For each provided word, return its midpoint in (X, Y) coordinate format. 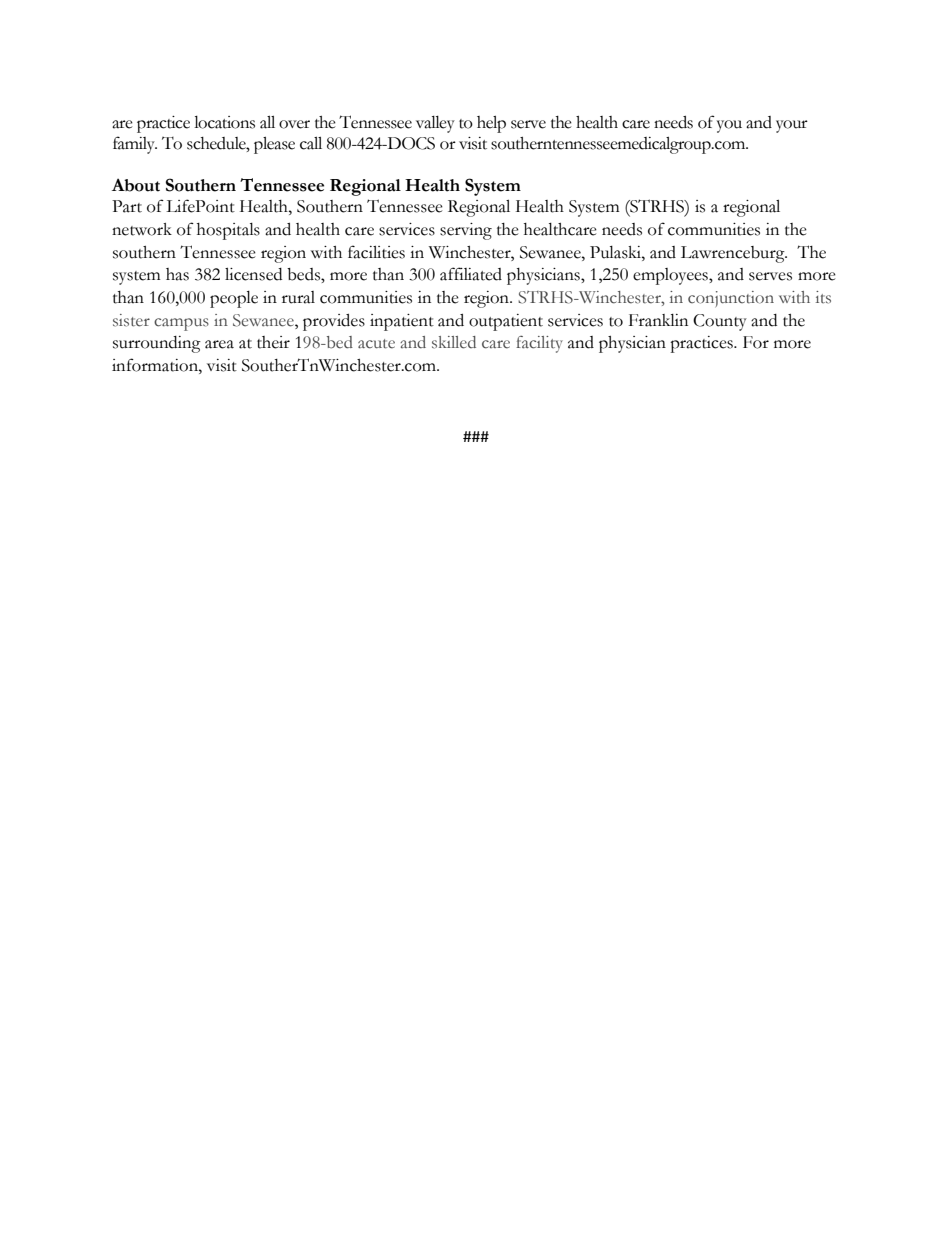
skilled (454, 342)
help (491, 124)
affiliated (471, 274)
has (177, 274)
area (219, 344)
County (720, 322)
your (792, 126)
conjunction (731, 299)
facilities (376, 252)
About (136, 185)
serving (466, 231)
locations (224, 122)
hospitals (228, 231)
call (311, 143)
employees (671, 276)
